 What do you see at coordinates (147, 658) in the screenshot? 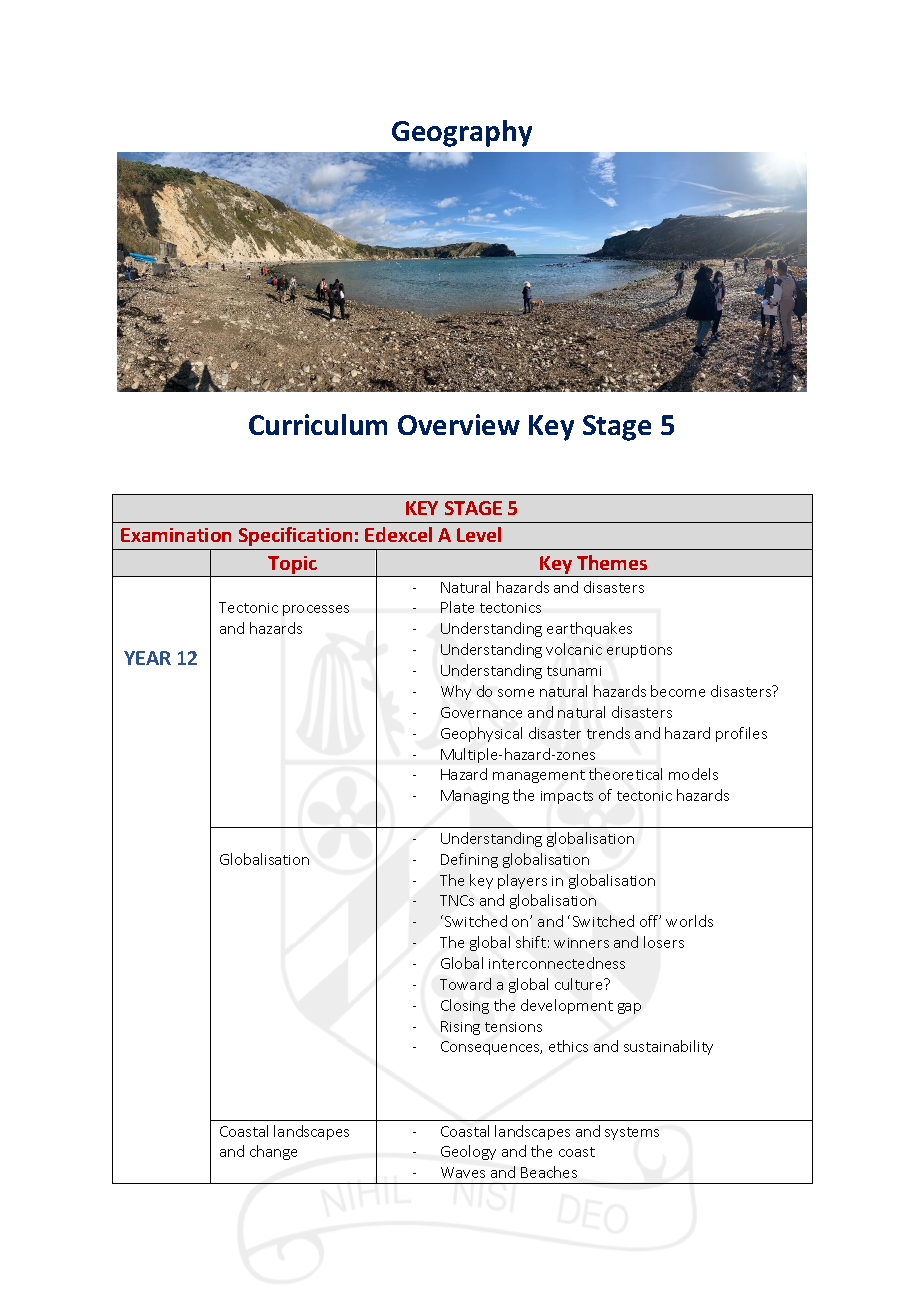
I see `YEAR` at bounding box center [147, 658].
